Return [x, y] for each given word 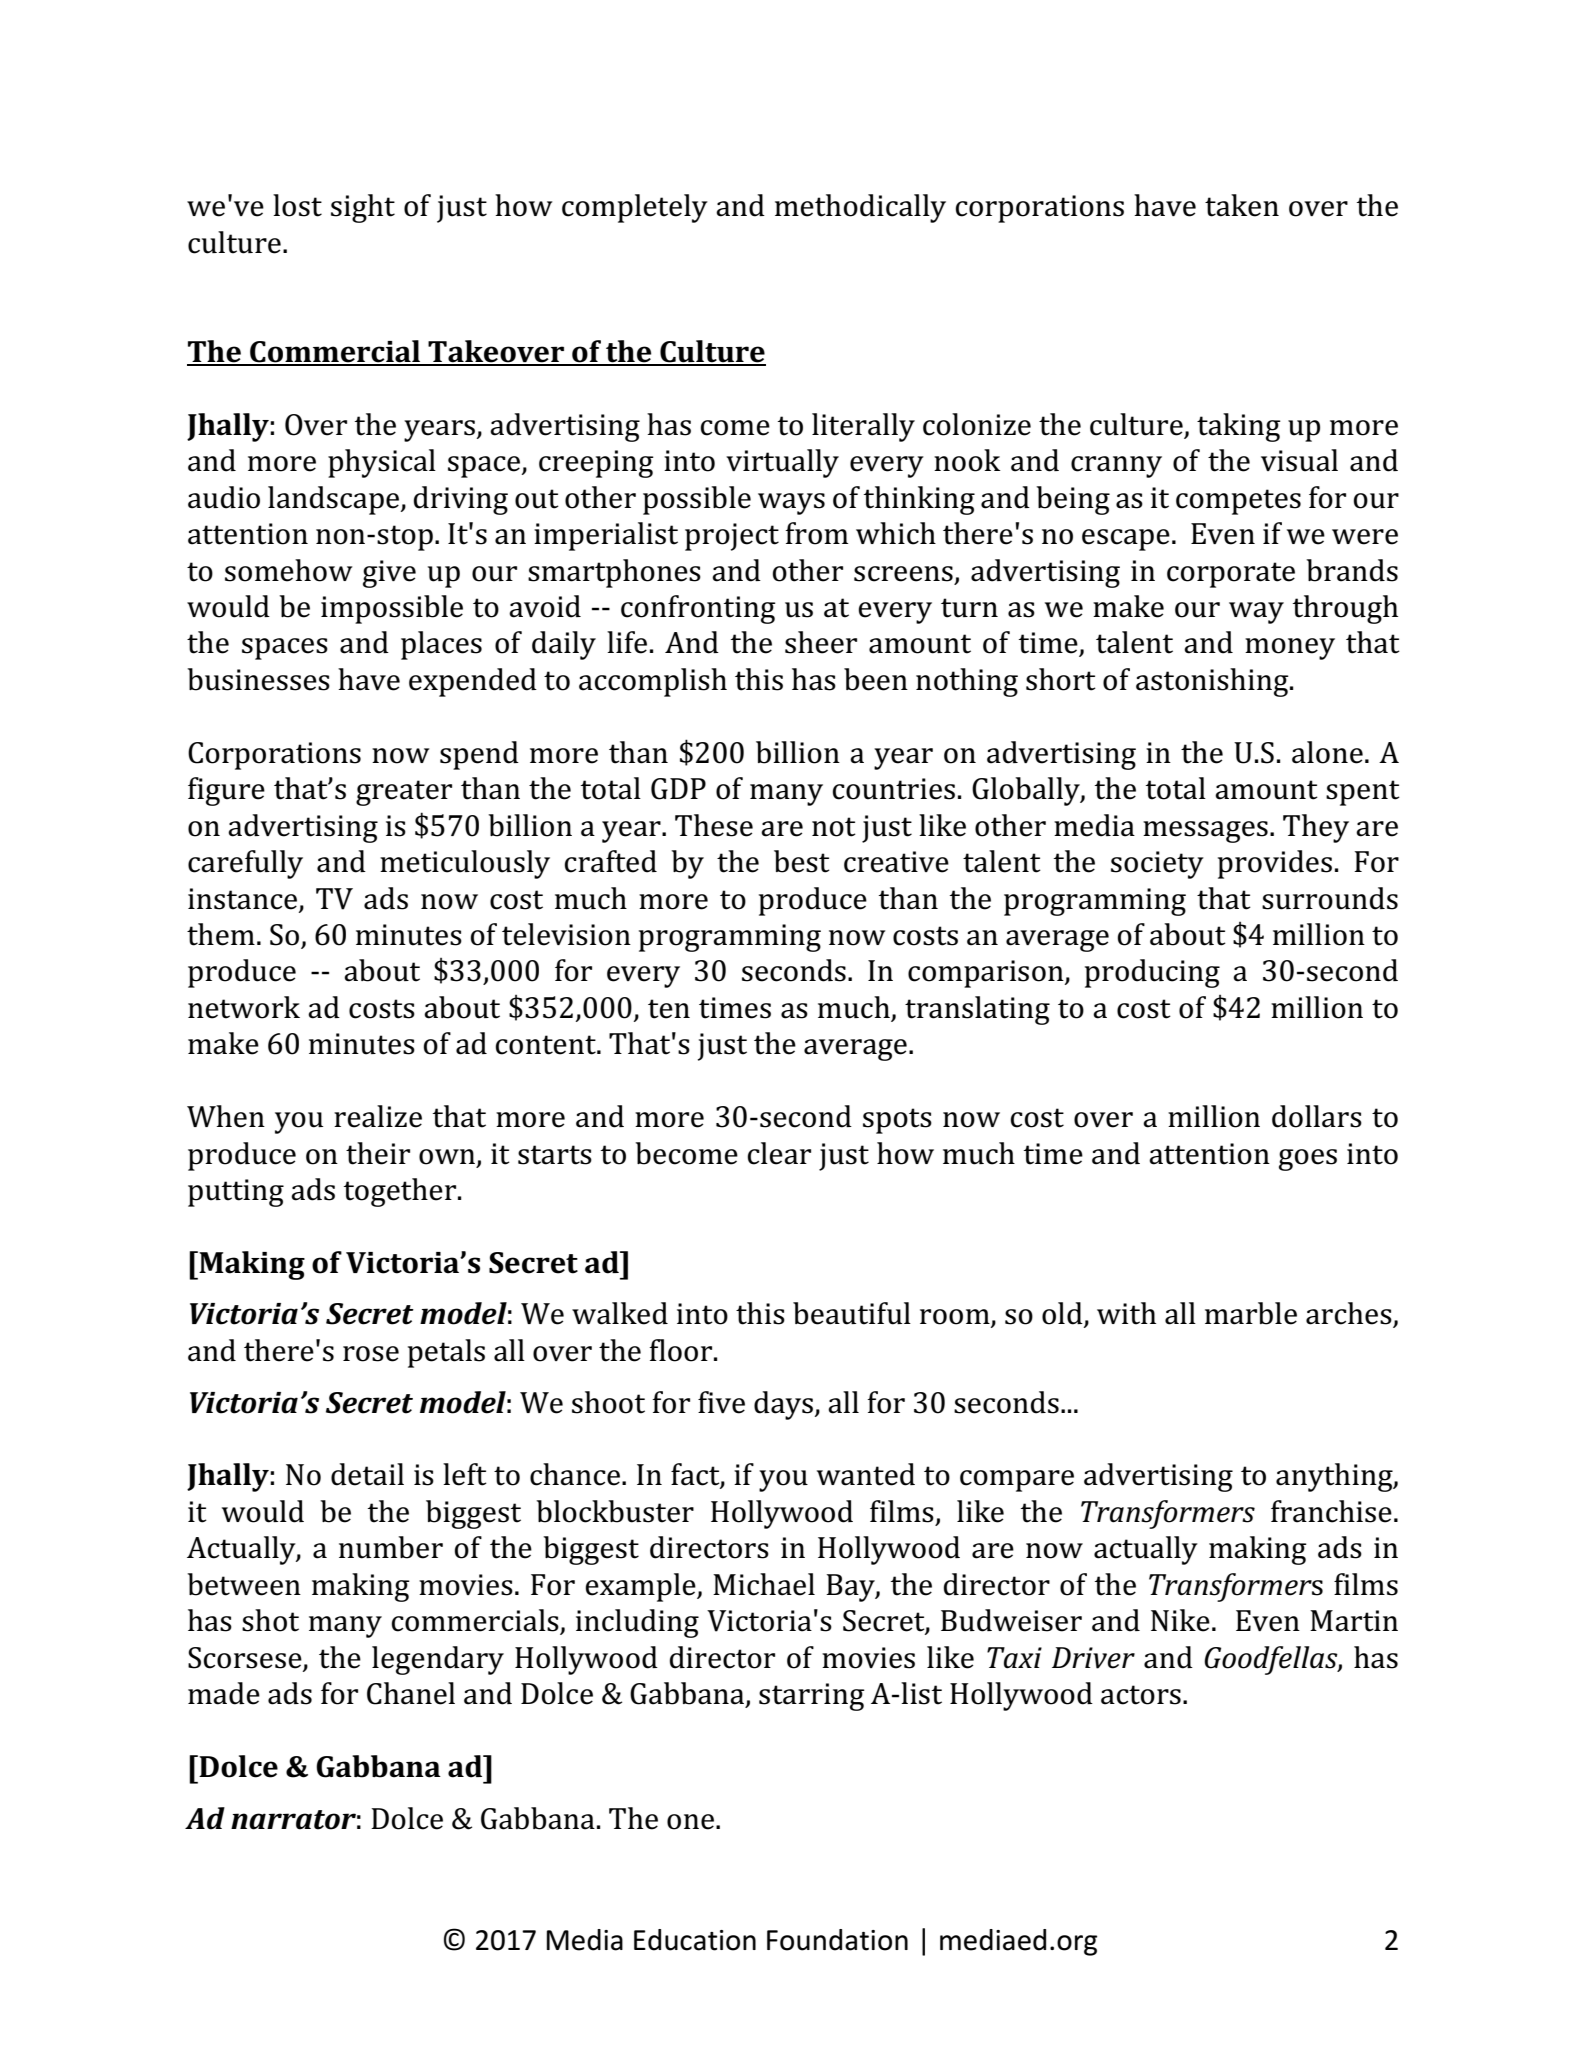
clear [779, 1153]
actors [1141, 1695]
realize [378, 1116]
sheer [821, 642]
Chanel [411, 1693]
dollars [1317, 1116]
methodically [860, 208]
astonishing [1213, 682]
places [441, 645]
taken [1242, 205]
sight [363, 208]
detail [367, 1474]
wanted [866, 1474]
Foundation [837, 1940]
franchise [1331, 1511]
